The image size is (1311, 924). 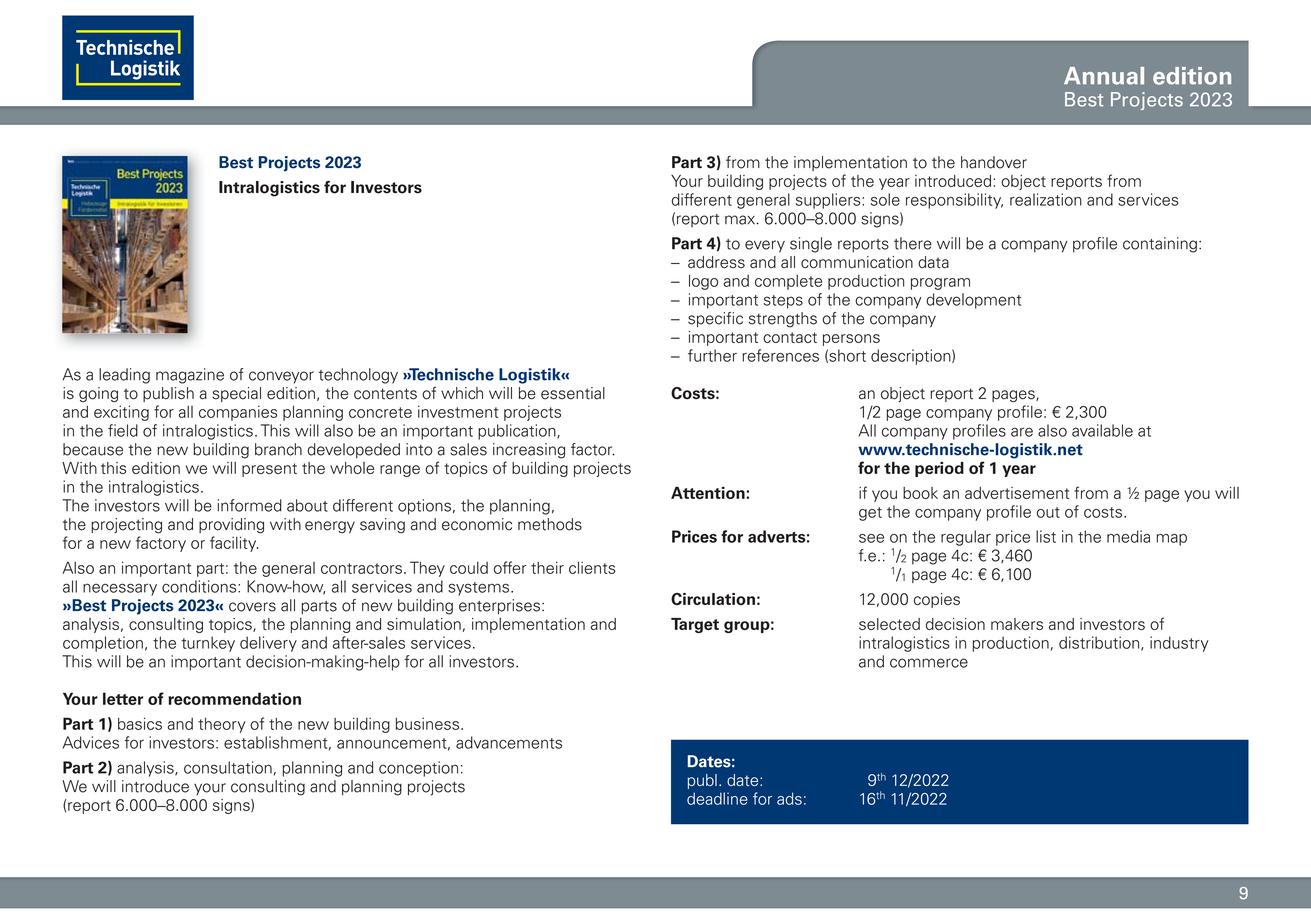 What do you see at coordinates (717, 798) in the screenshot?
I see `deadline` at bounding box center [717, 798].
